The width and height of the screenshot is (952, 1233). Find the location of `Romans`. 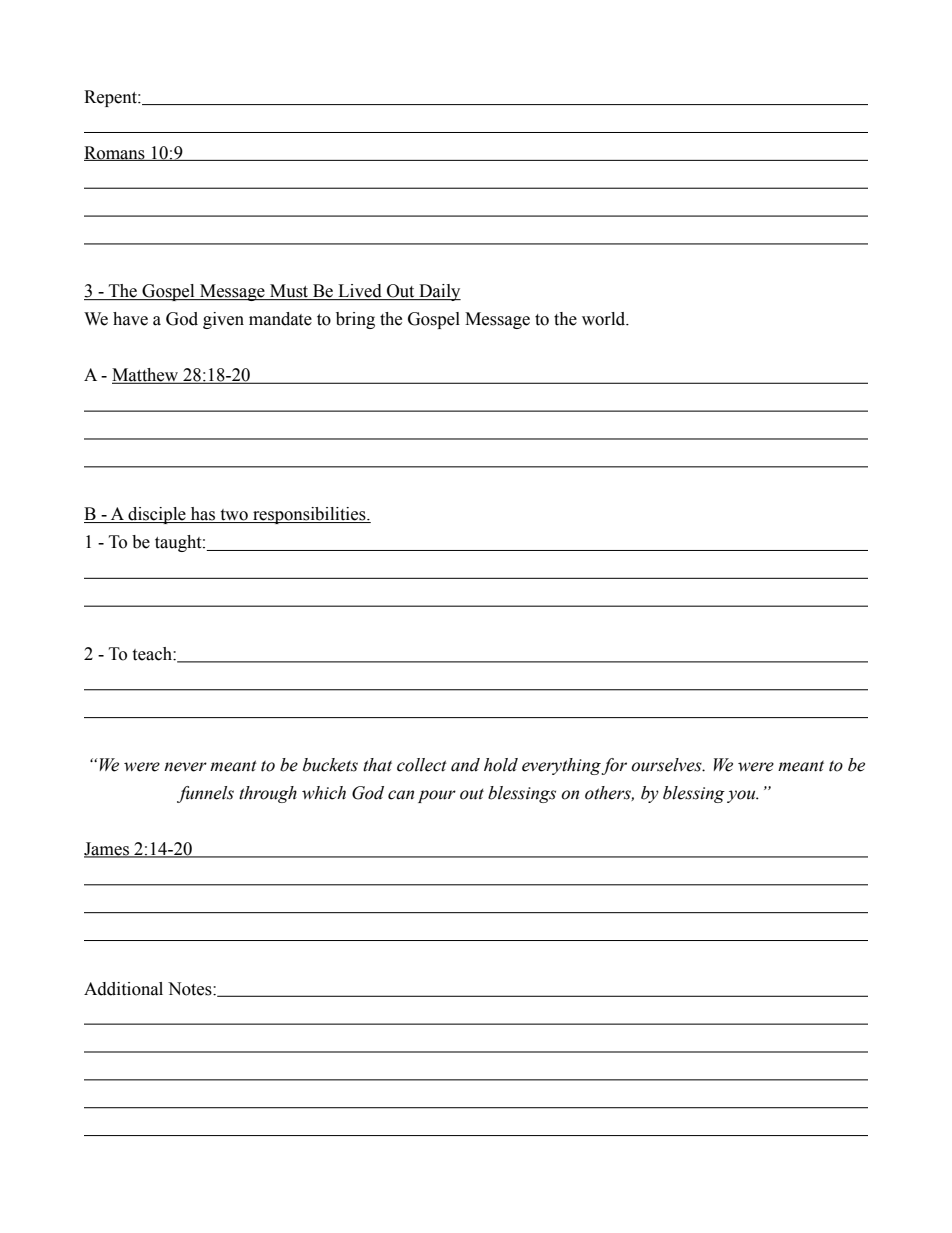

Romans is located at coordinates (115, 153).
